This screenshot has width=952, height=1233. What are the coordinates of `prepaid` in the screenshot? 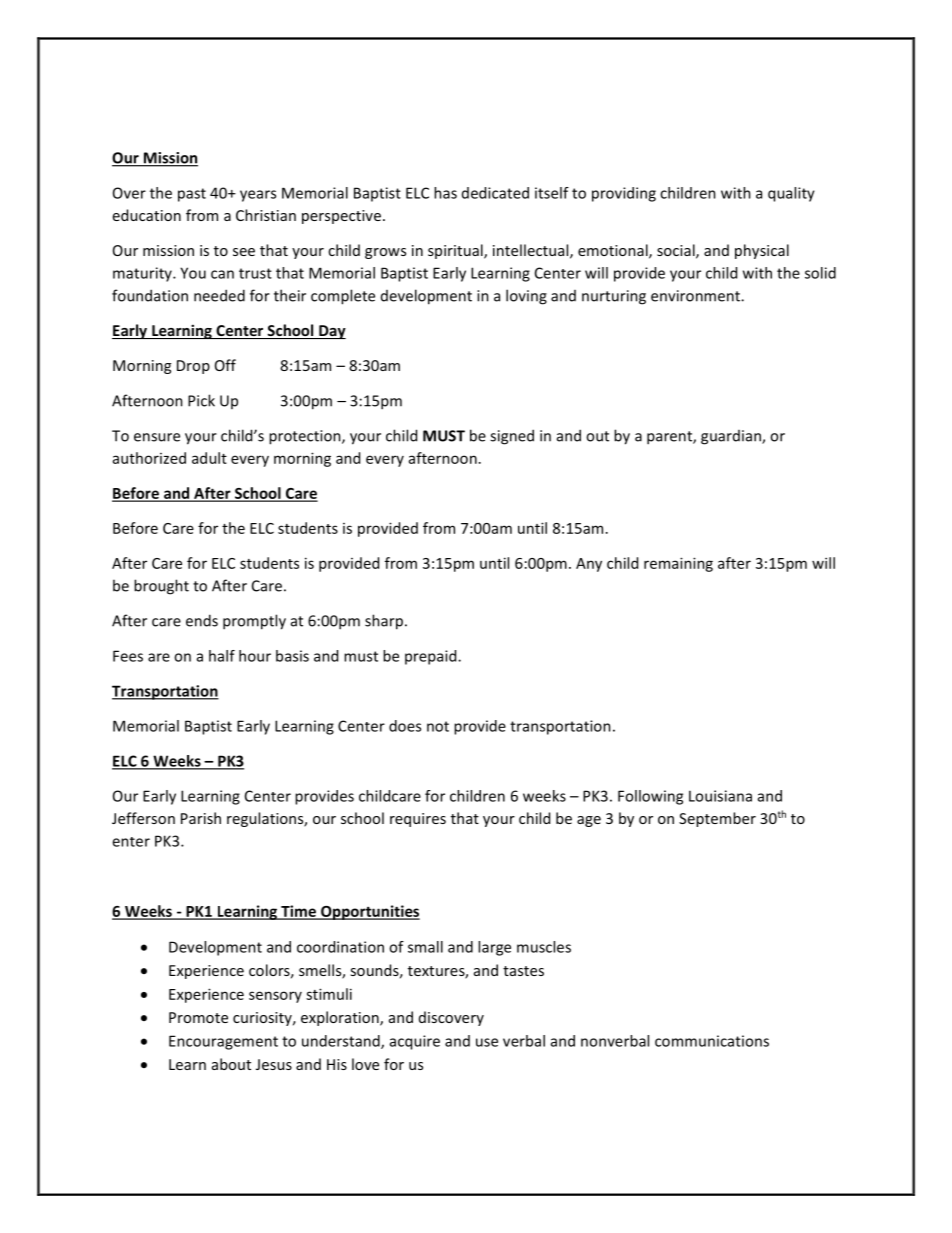 It's located at (432, 657).
